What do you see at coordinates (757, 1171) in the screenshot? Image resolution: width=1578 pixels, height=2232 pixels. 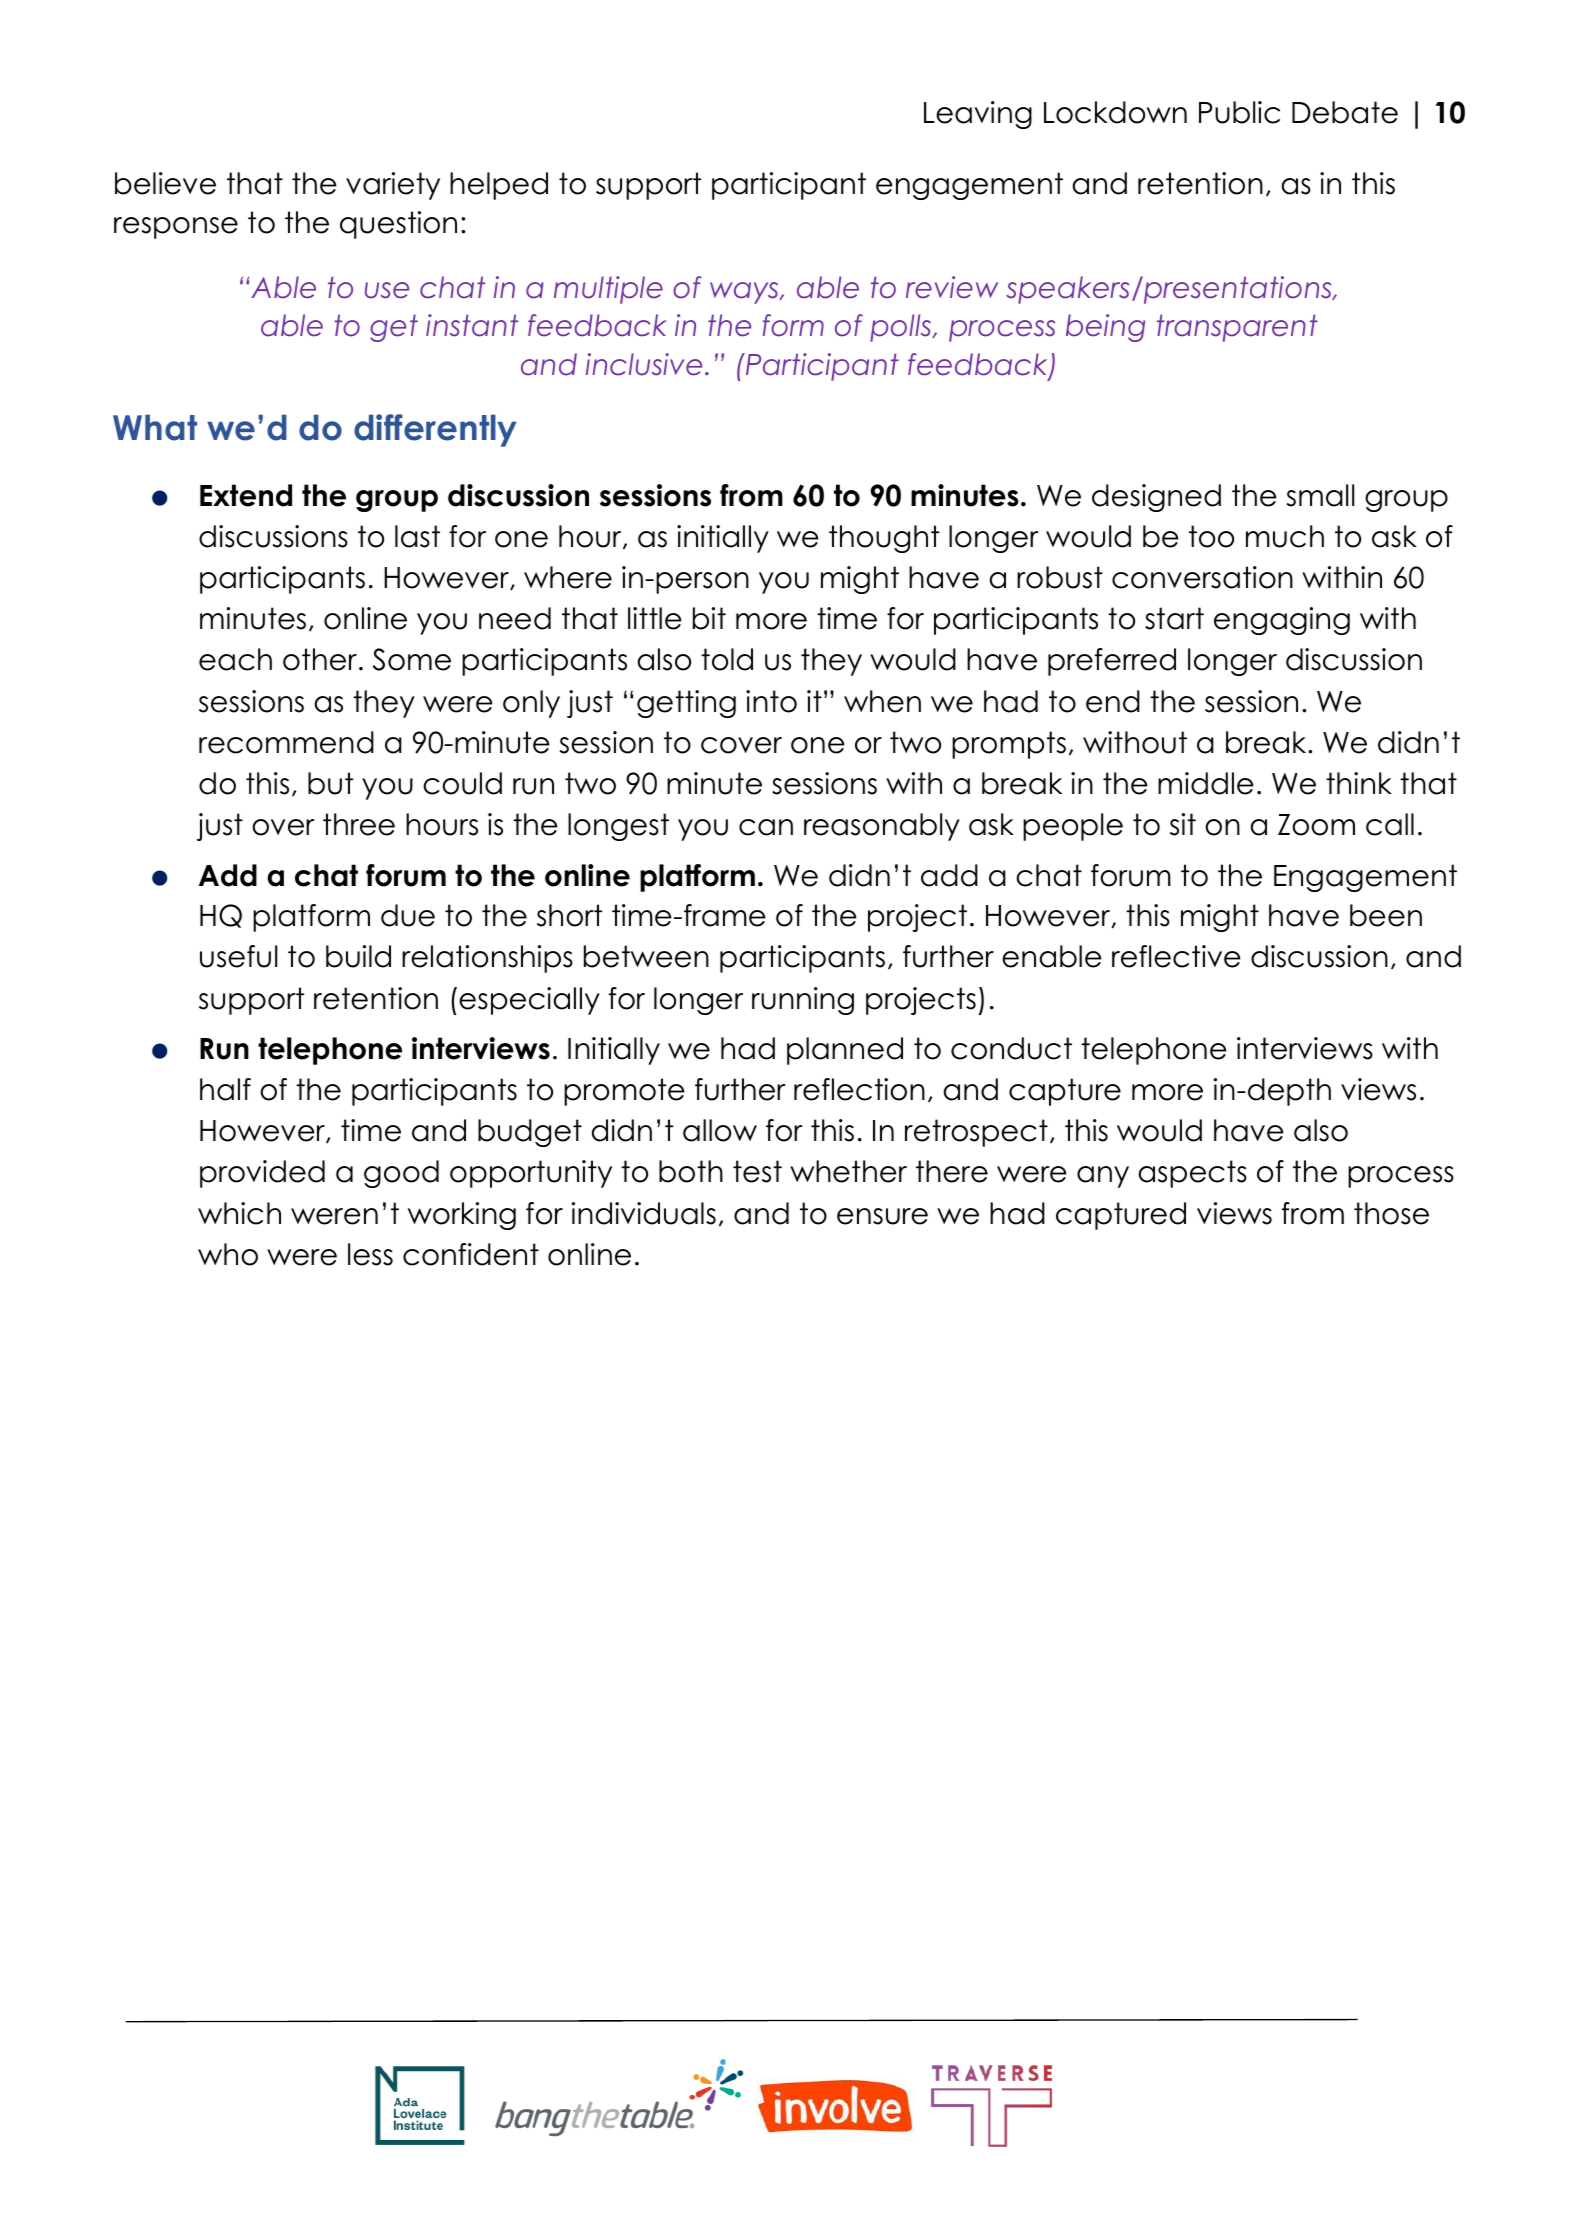 I see `test` at bounding box center [757, 1171].
